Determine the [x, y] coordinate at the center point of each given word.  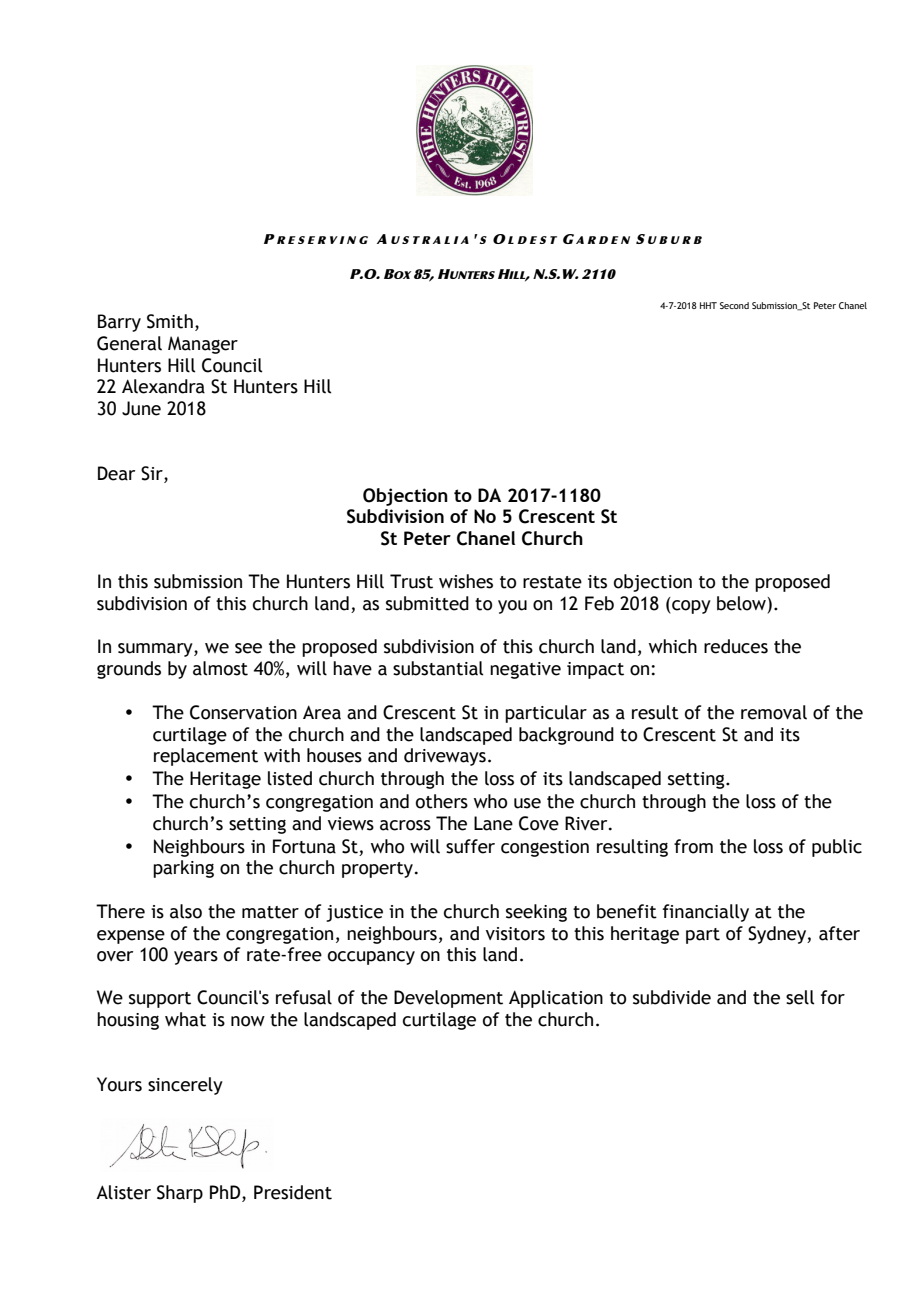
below [742, 603]
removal [774, 712]
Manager [203, 345]
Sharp [180, 1194]
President [293, 1192]
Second [734, 305]
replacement [206, 757]
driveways [445, 757]
